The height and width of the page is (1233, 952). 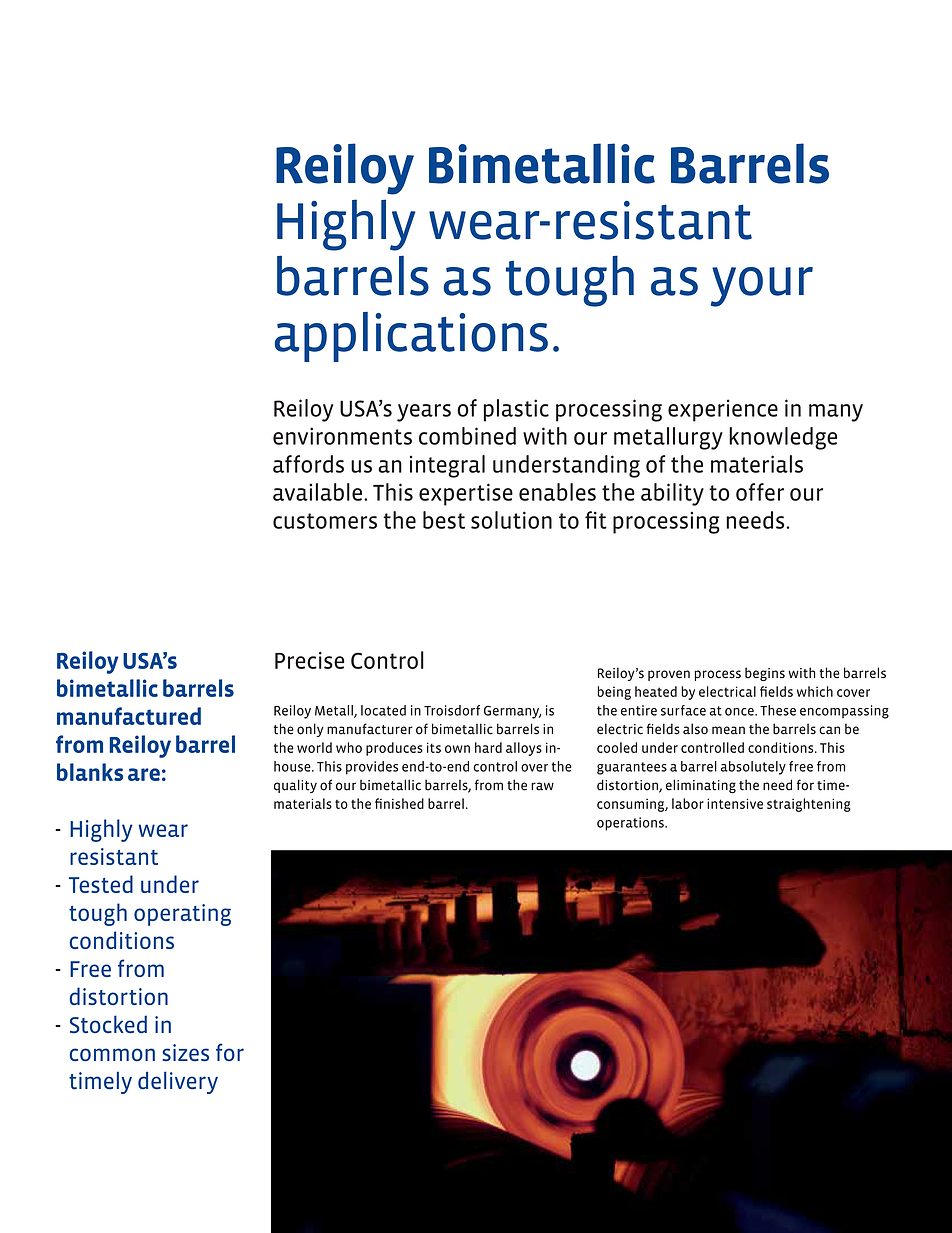 I want to click on customers, so click(x=325, y=521).
